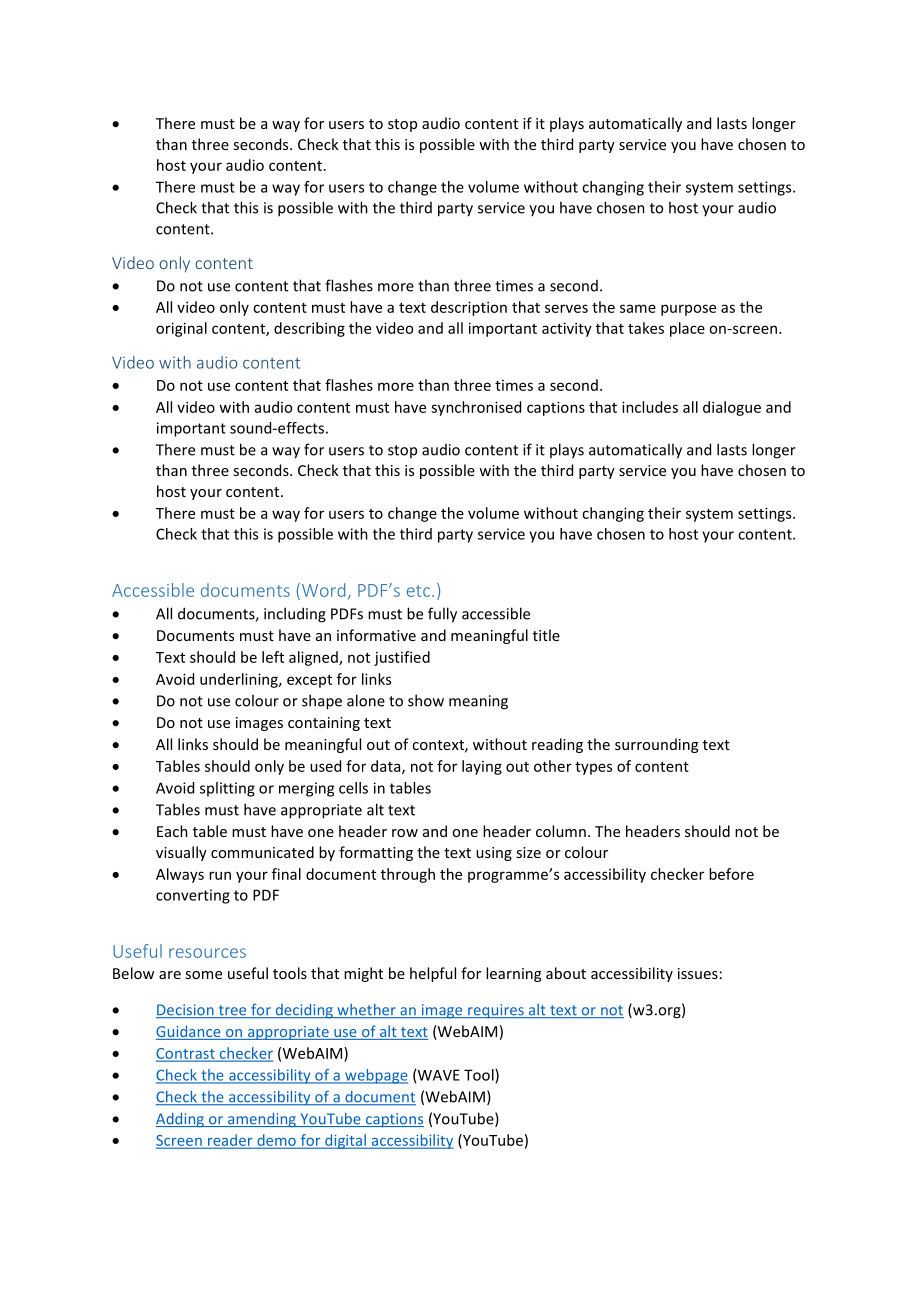 This page has width=924, height=1308. I want to click on title, so click(546, 635).
